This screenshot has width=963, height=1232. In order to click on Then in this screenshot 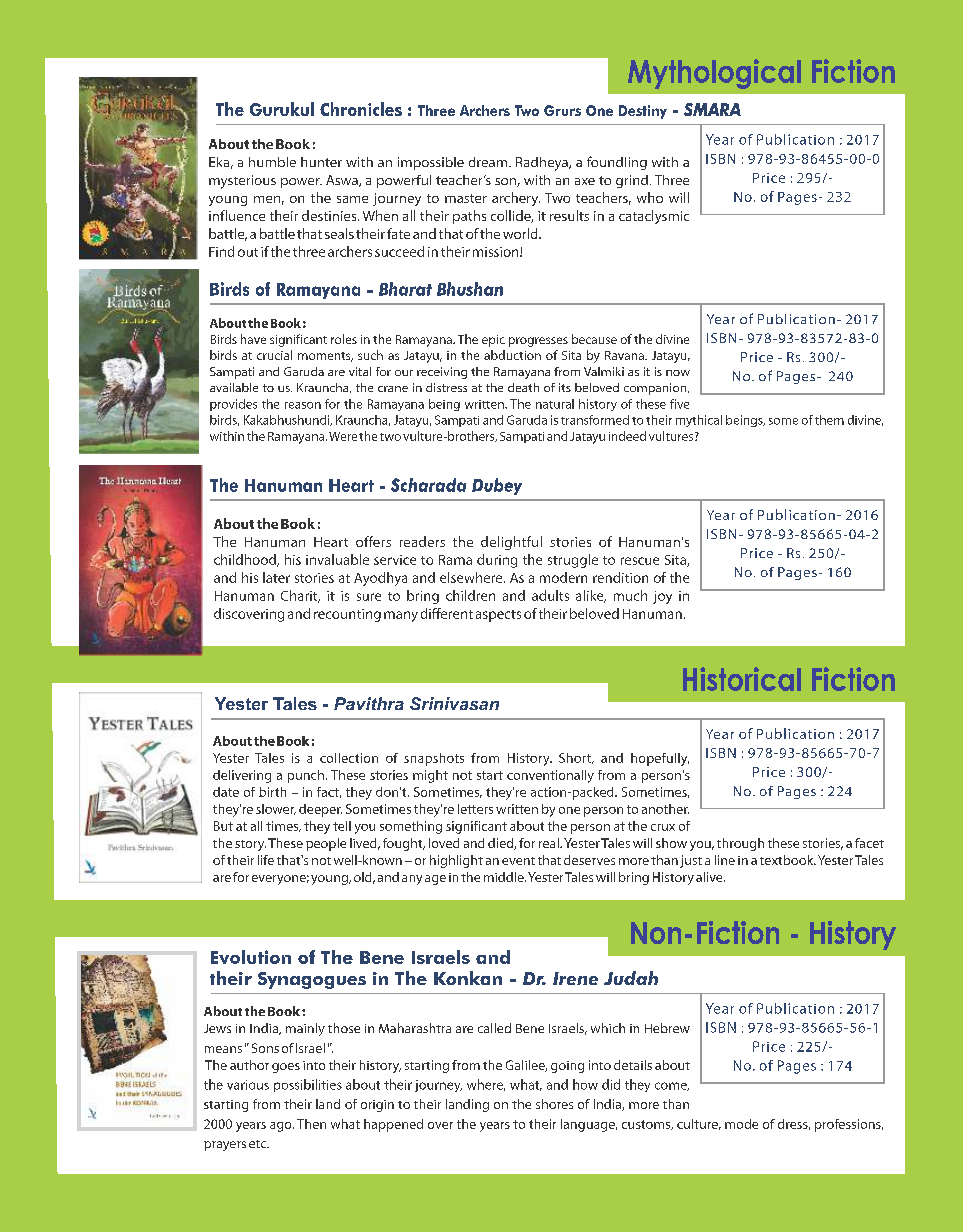, I will do `click(311, 1124)`.
